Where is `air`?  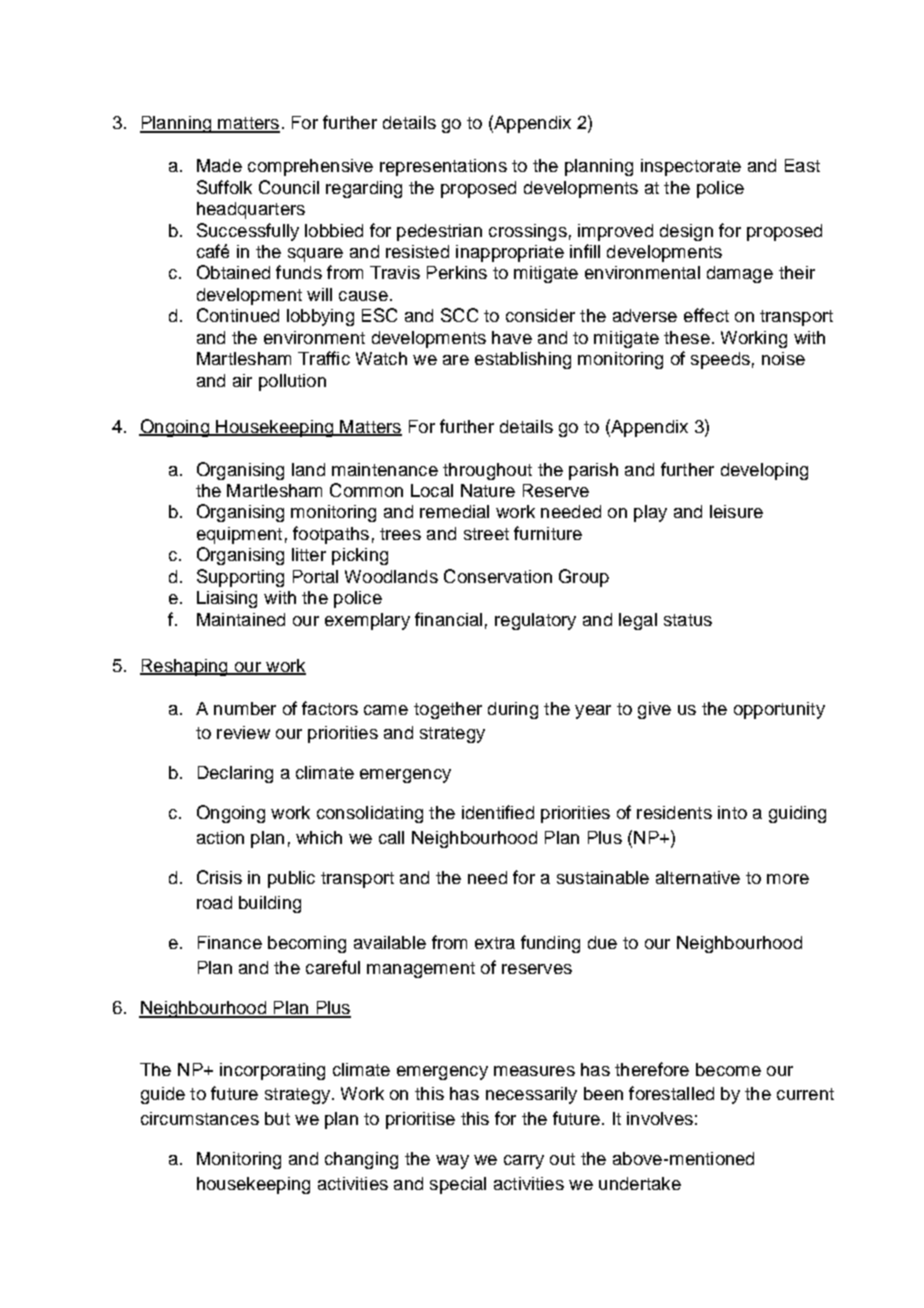
air is located at coordinates (242, 380).
